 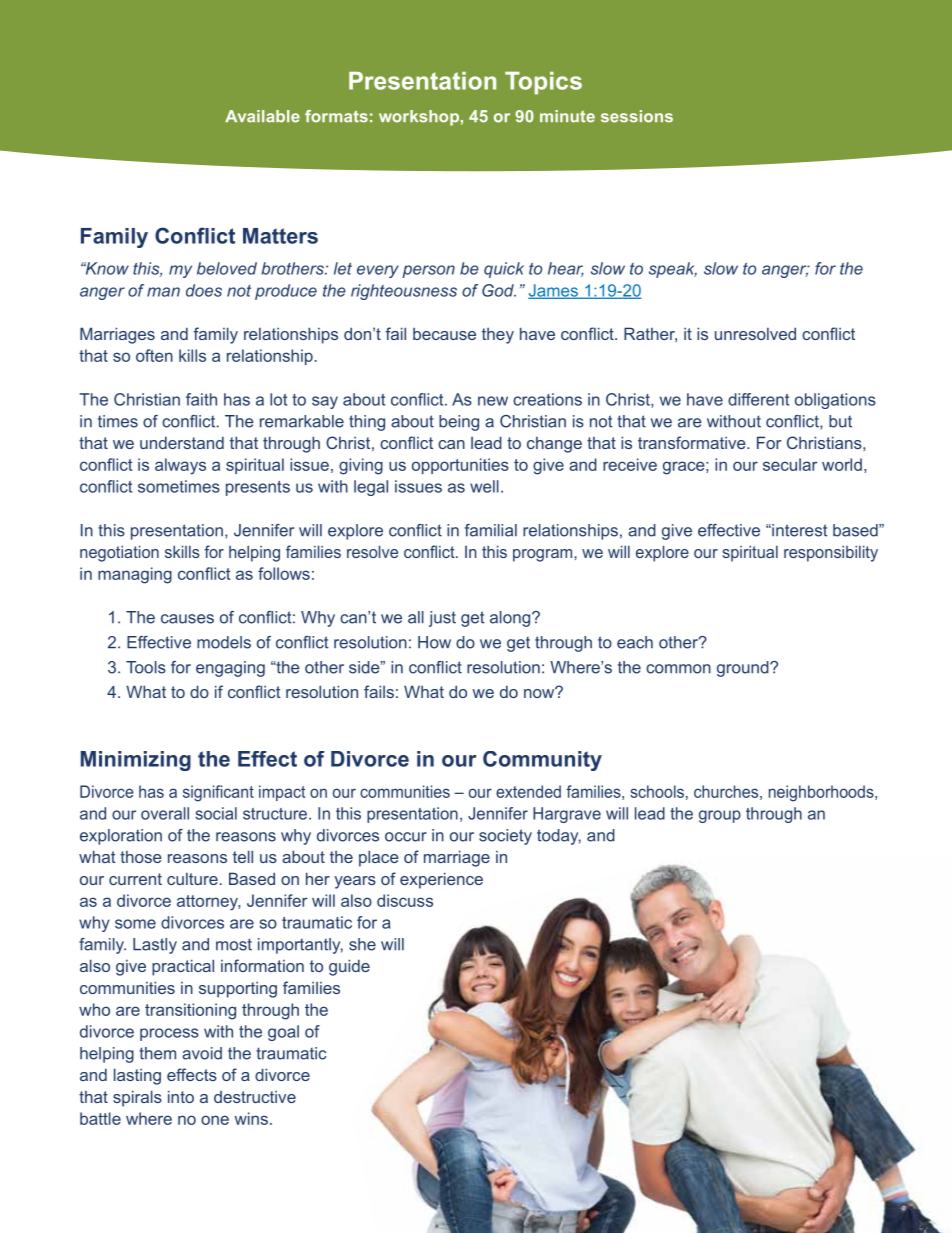 What do you see at coordinates (637, 116) in the screenshot?
I see `sessions` at bounding box center [637, 116].
